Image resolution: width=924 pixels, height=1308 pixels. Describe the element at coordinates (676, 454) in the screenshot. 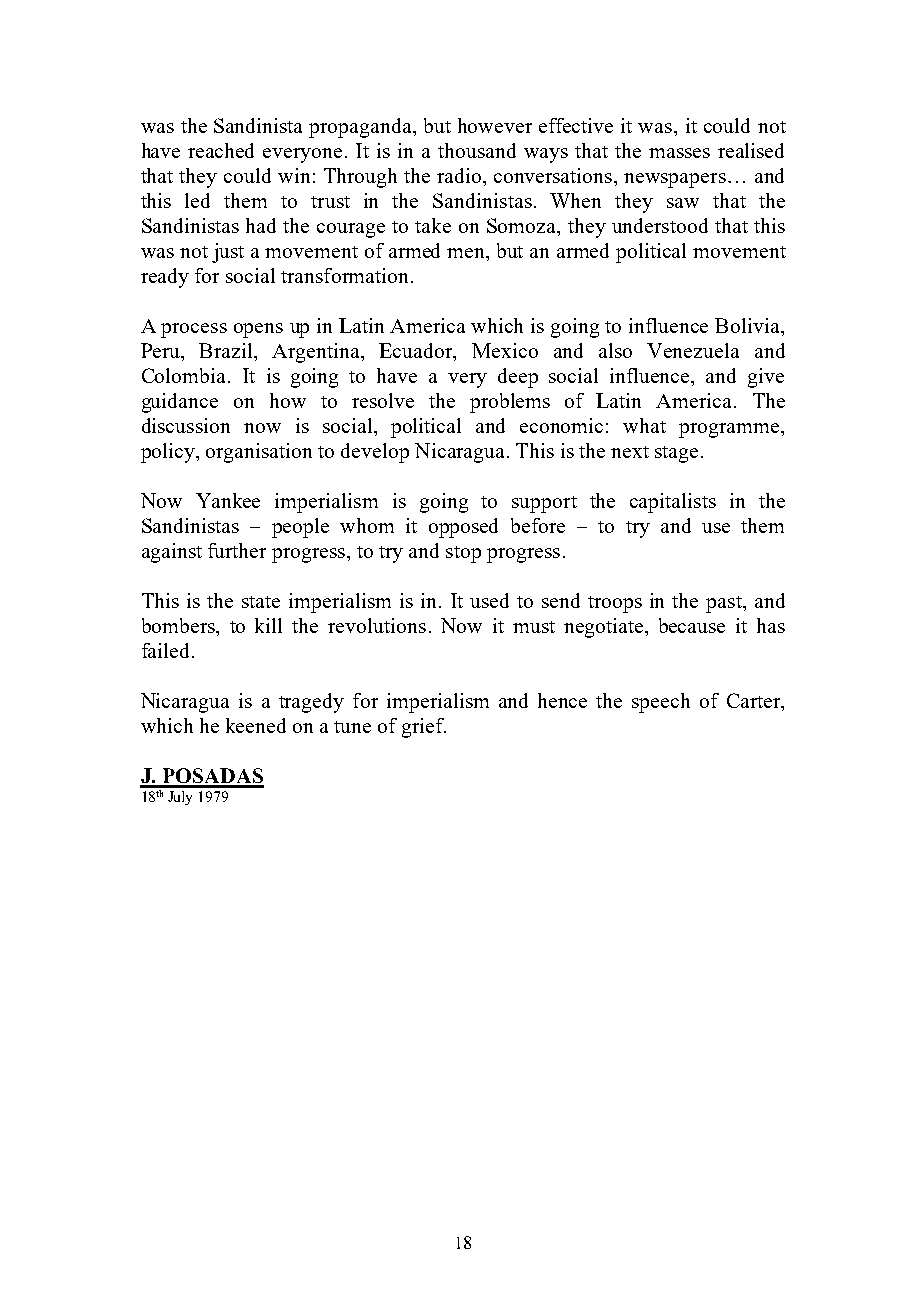

I see `stage` at that location.
